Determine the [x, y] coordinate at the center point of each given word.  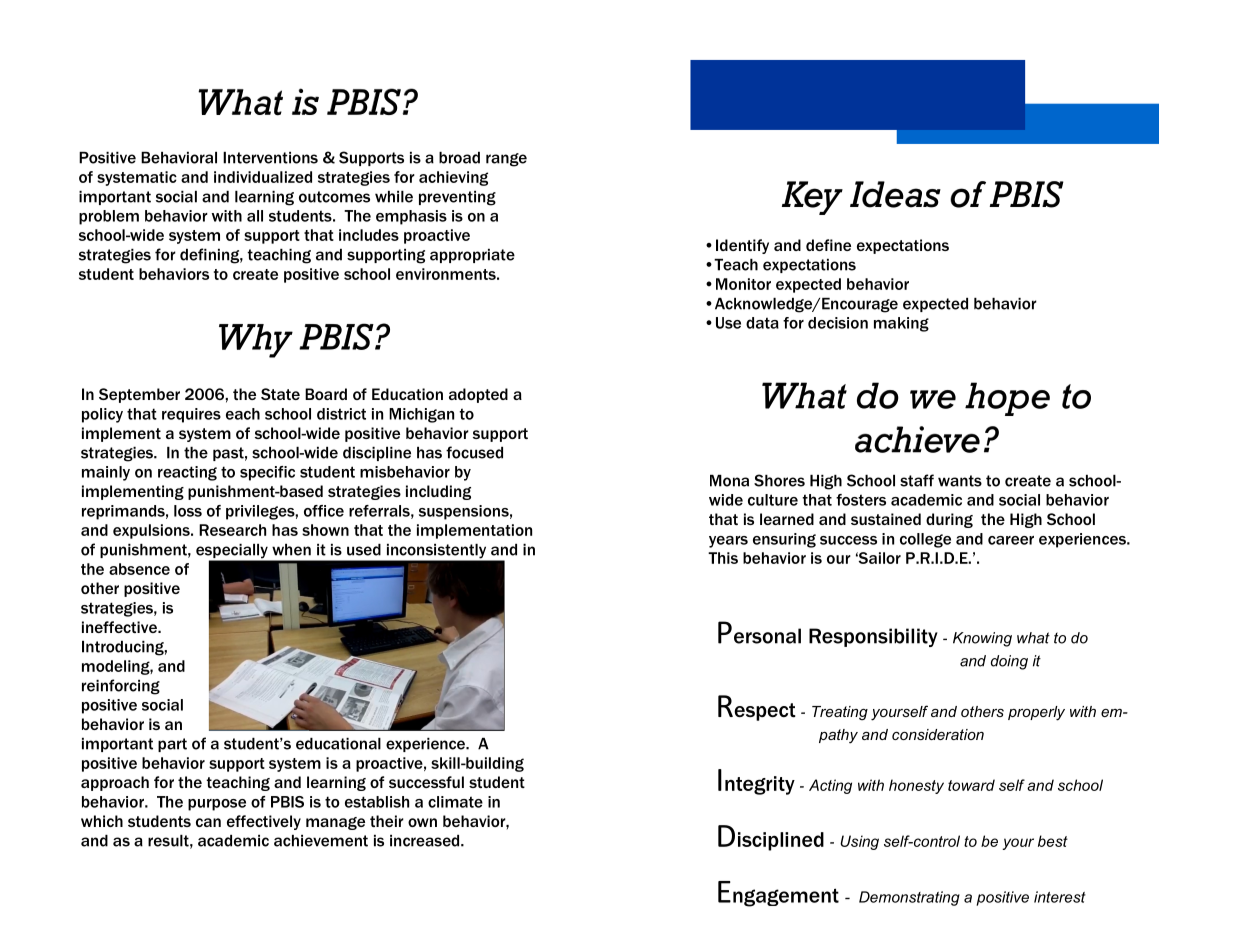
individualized [263, 177]
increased [426, 841]
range [506, 160]
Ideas [895, 194]
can [208, 822]
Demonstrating [909, 898]
